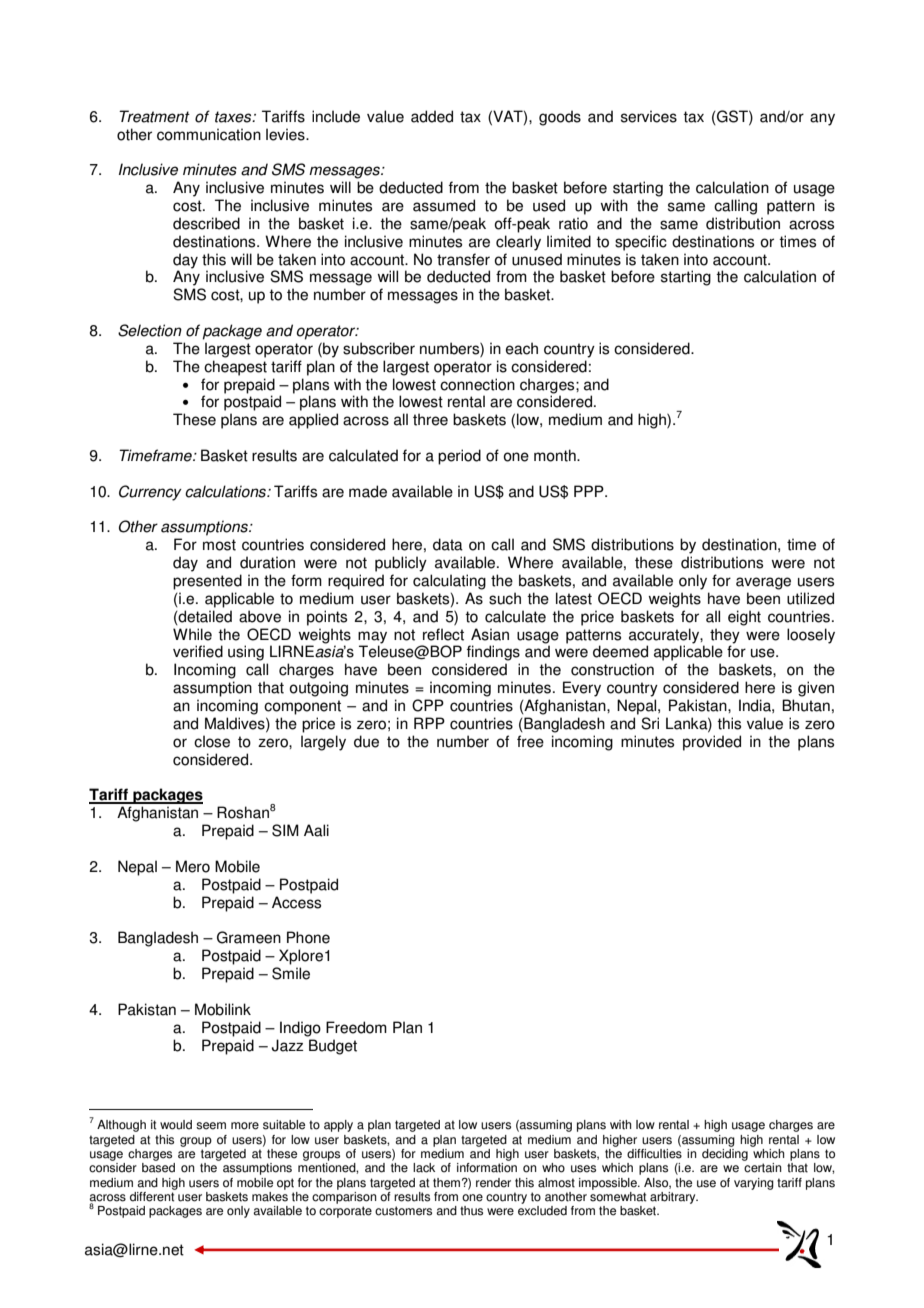 The width and height of the screenshot is (924, 1308). Describe the element at coordinates (754, 1184) in the screenshot. I see `varying` at that location.
